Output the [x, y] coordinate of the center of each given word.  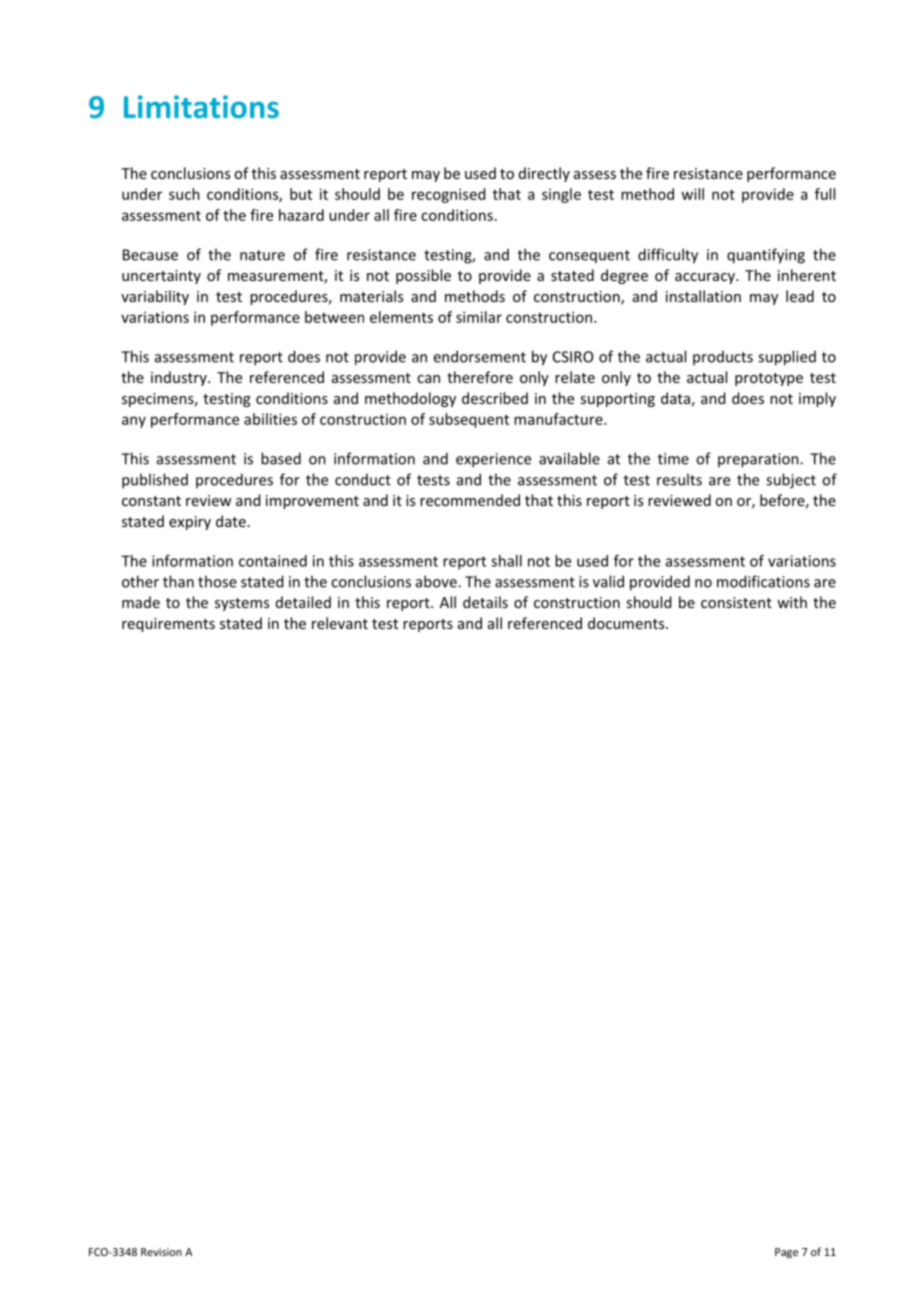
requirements [168, 625]
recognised [448, 195]
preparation [759, 460]
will [692, 194]
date [231, 521]
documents [627, 623]
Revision [161, 1252]
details [485, 602]
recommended [470, 500]
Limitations [201, 107]
